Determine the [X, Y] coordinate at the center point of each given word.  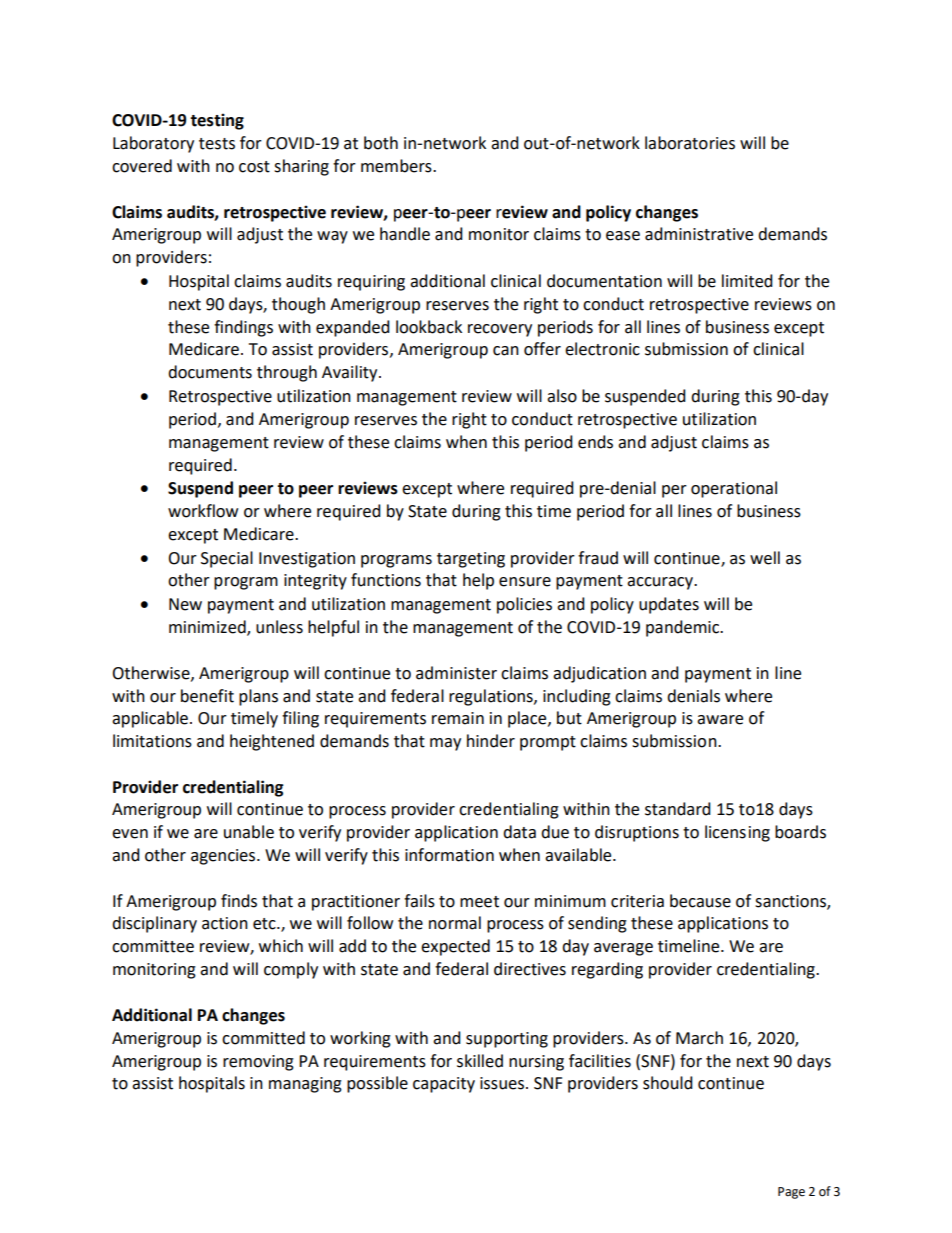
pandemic [684, 628]
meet [479, 902]
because [700, 901]
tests [217, 144]
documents [210, 372]
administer [456, 673]
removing [258, 1063]
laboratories [690, 143]
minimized [208, 628]
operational [734, 489]
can [506, 351]
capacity [444, 1085]
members [397, 166]
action [225, 923]
